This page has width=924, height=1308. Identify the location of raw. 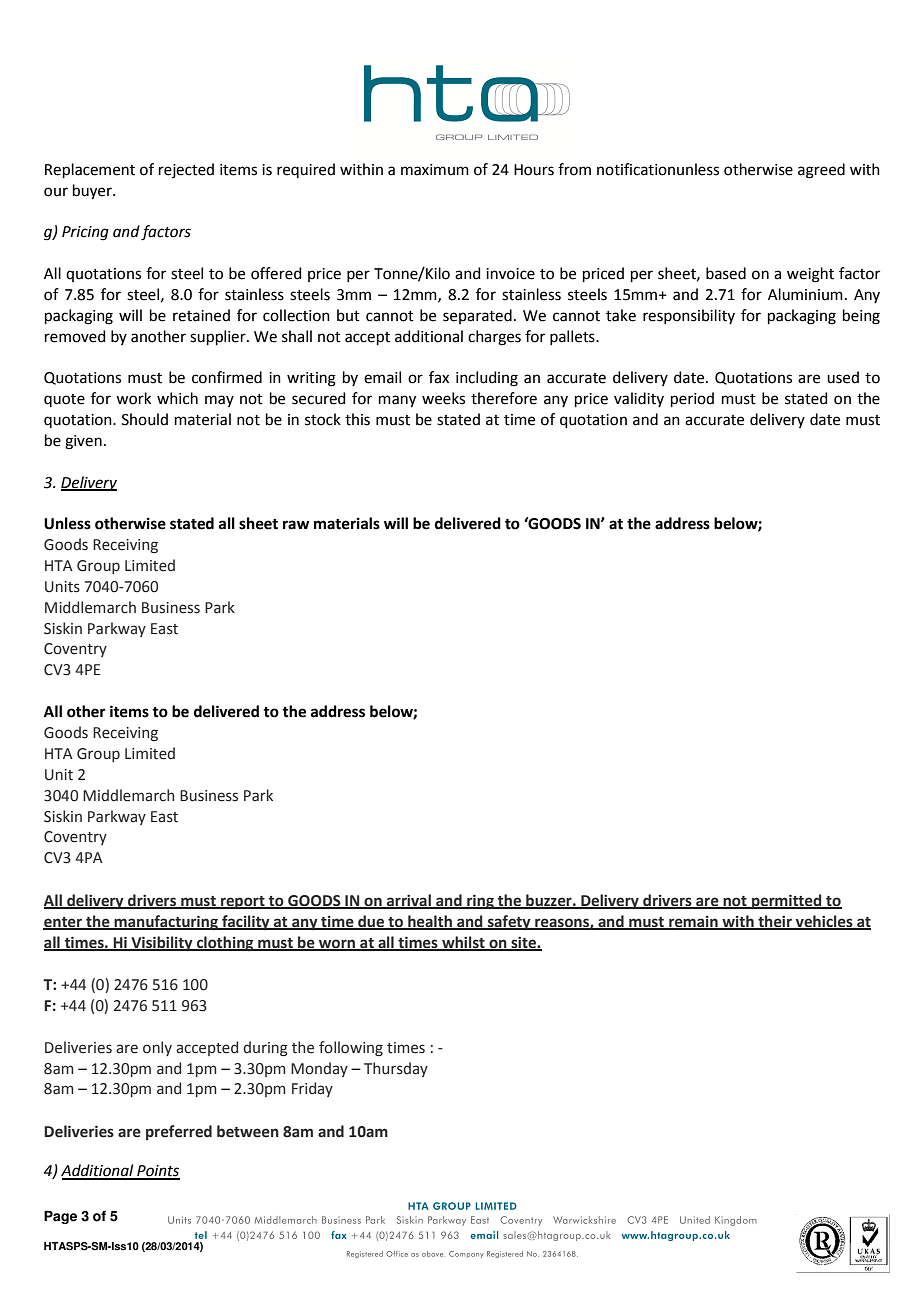
(296, 525).
